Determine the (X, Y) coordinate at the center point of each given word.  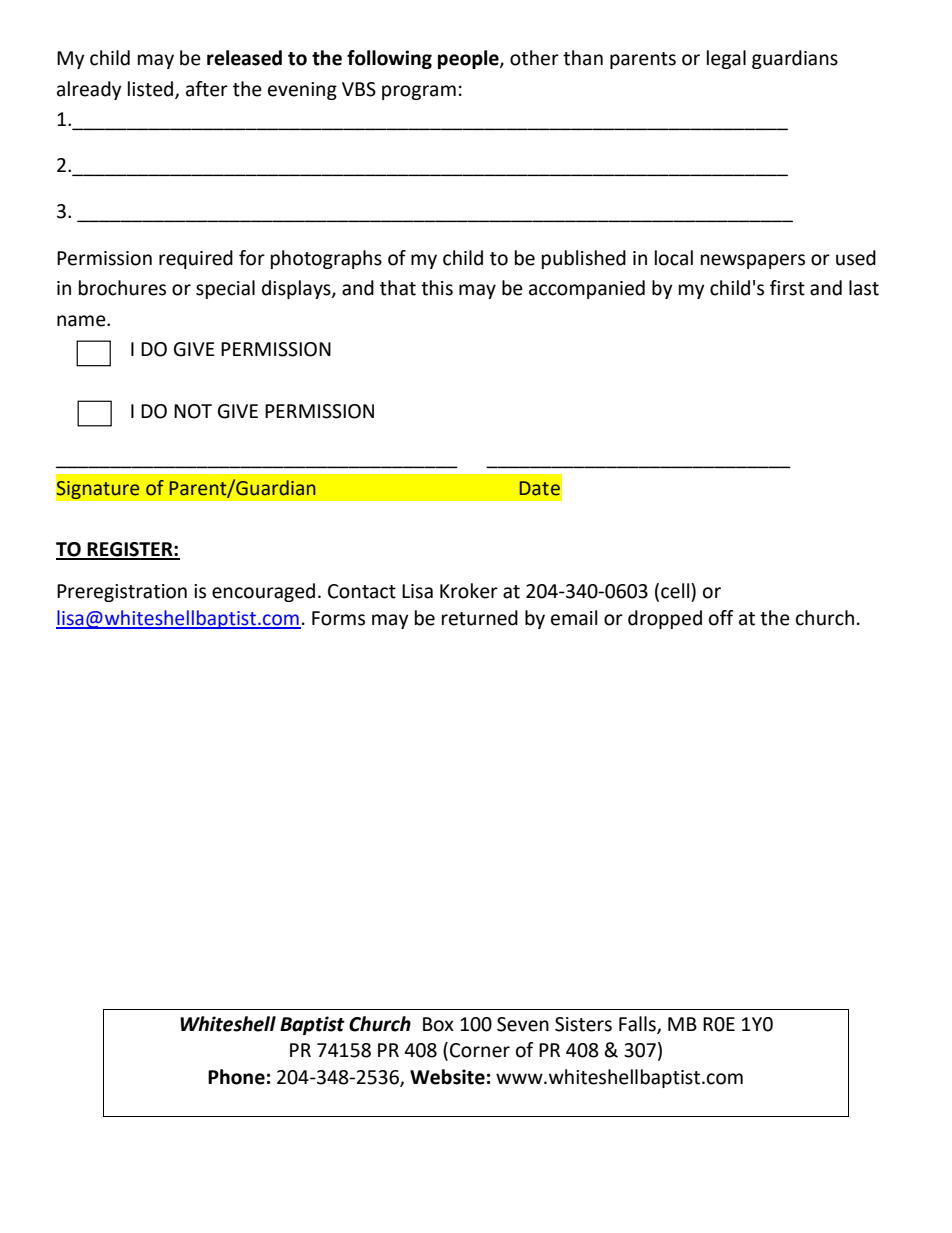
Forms (338, 618)
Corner (480, 1050)
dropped (665, 619)
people (469, 59)
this (437, 288)
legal (726, 59)
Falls (638, 1024)
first (787, 288)
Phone (236, 1077)
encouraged (263, 592)
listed (150, 89)
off (721, 618)
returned (480, 618)
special (225, 289)
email (574, 618)
